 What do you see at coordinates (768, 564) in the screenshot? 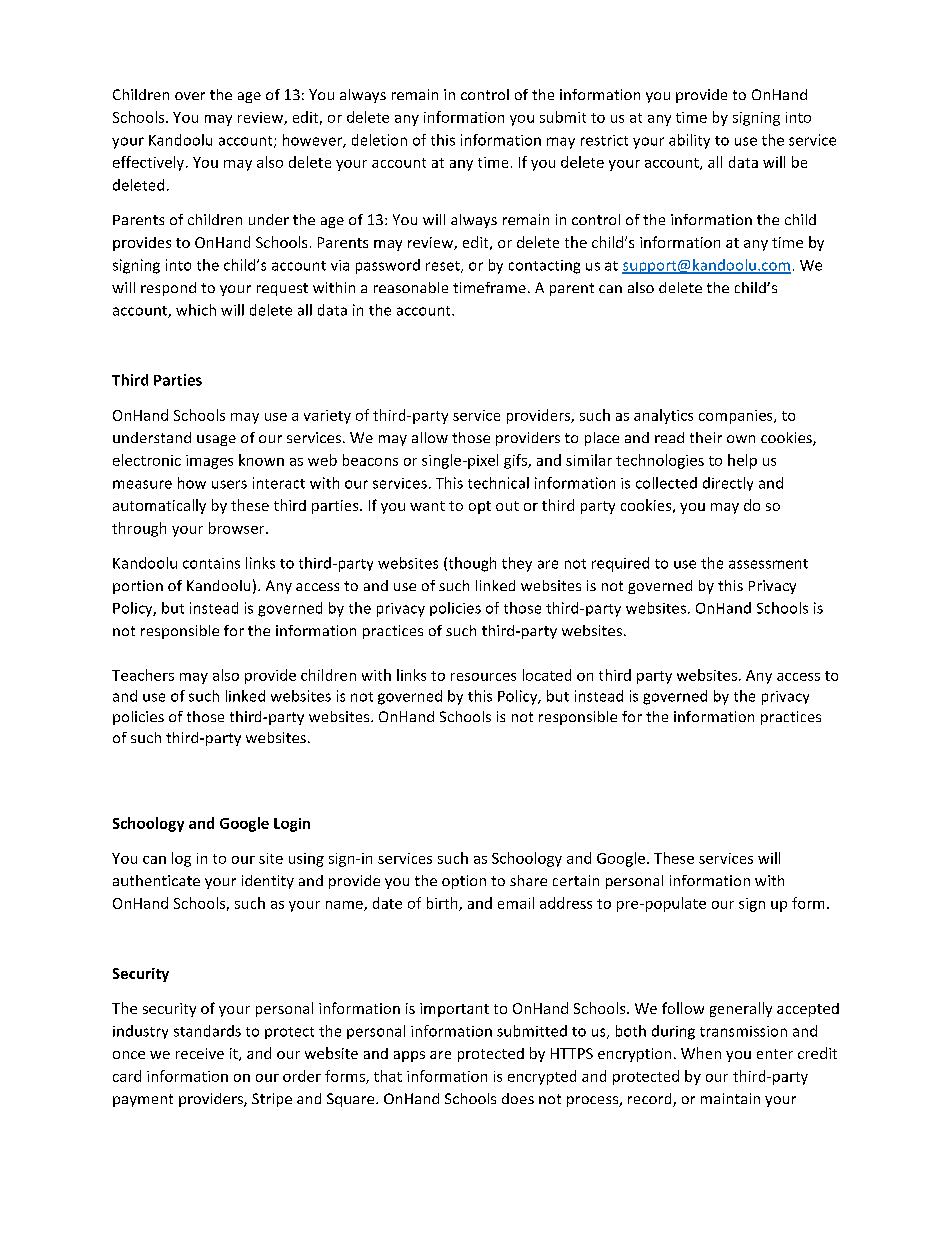
I see `assessment` at bounding box center [768, 564].
